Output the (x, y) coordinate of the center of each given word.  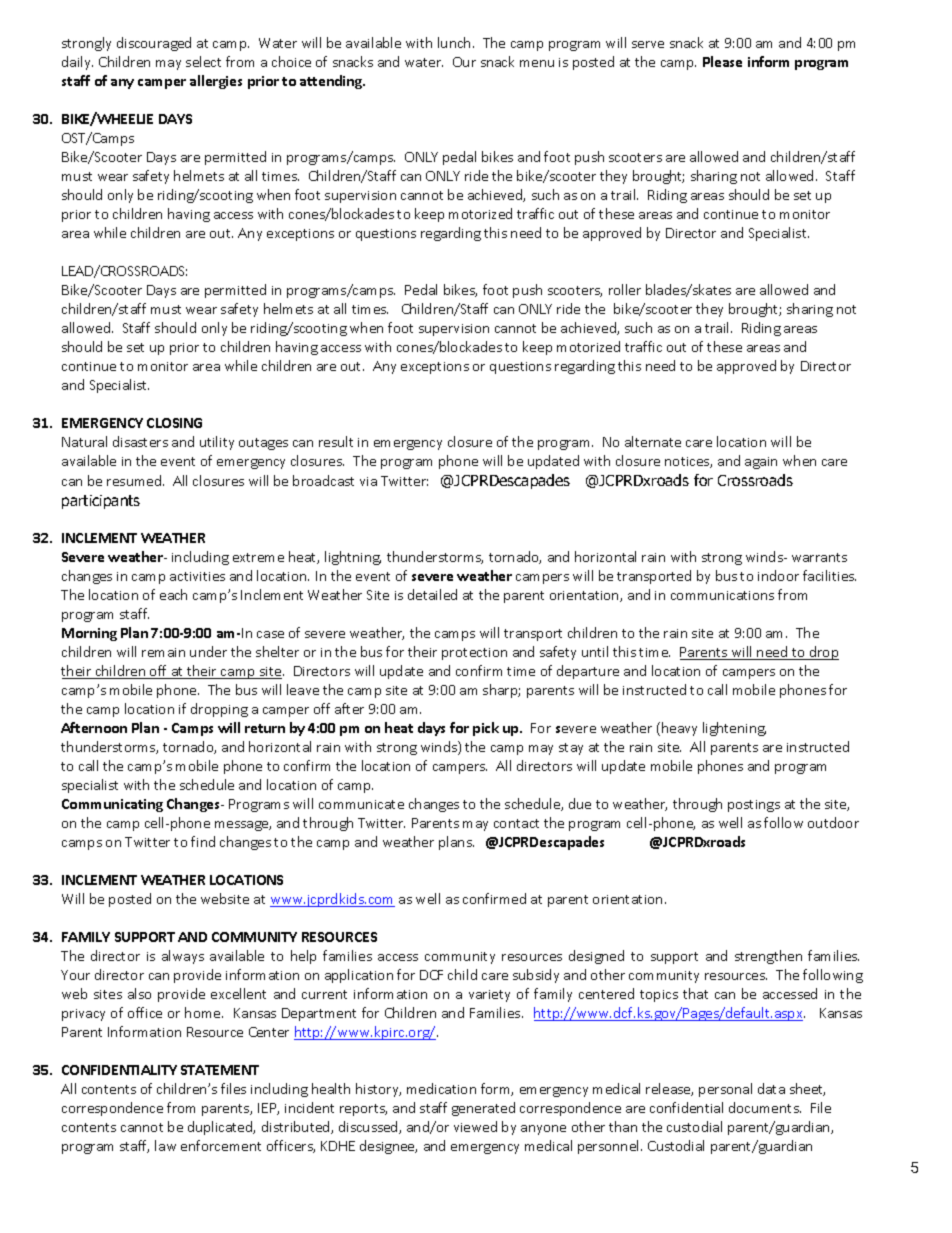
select (203, 61)
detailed (432, 594)
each (173, 594)
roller (625, 289)
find (203, 841)
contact (516, 823)
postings (754, 806)
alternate (653, 441)
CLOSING (174, 423)
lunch (454, 42)
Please (722, 61)
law (165, 1145)
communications (722, 595)
